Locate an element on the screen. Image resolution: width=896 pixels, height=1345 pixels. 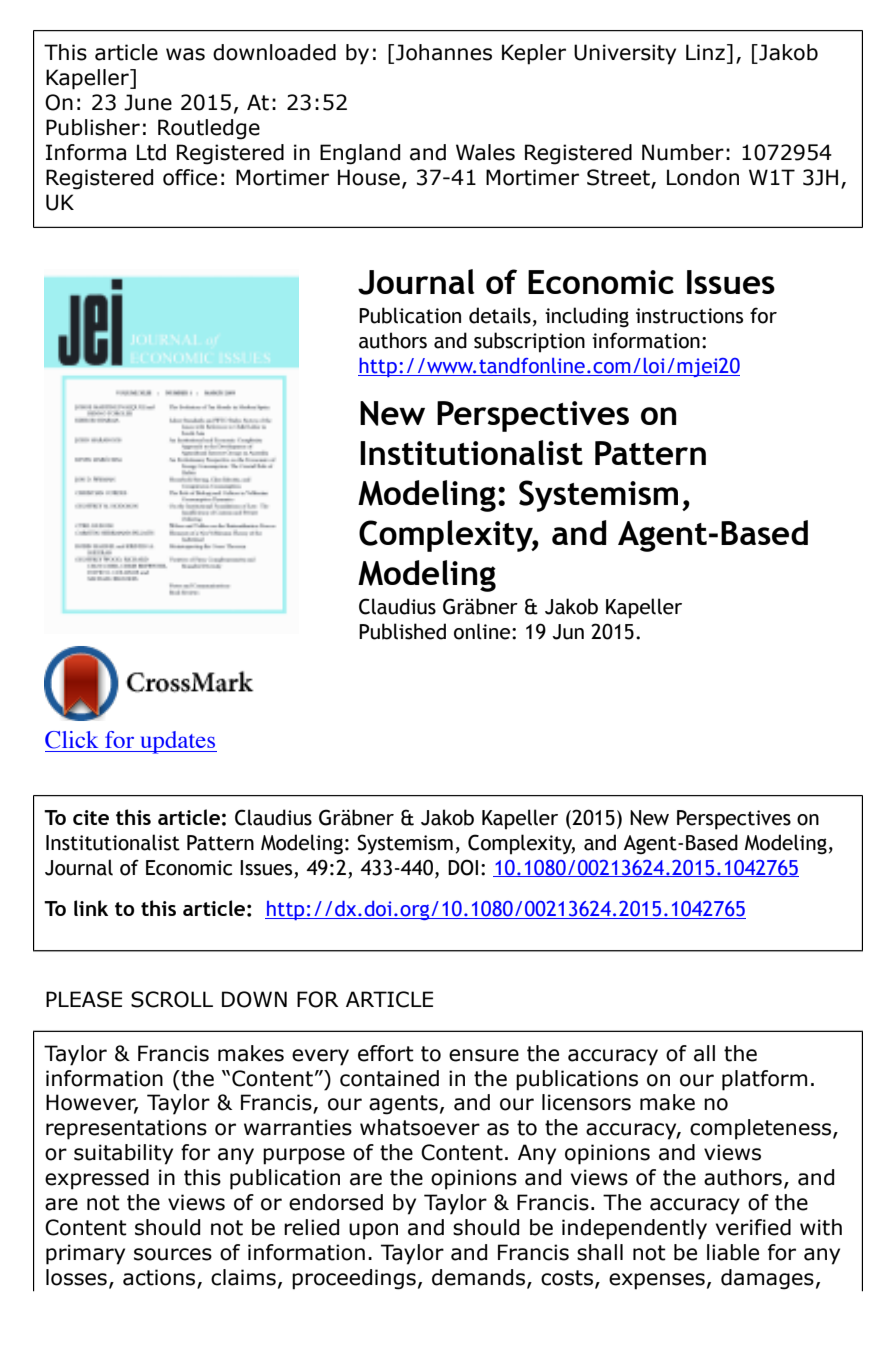
subscription is located at coordinates (529, 342).
